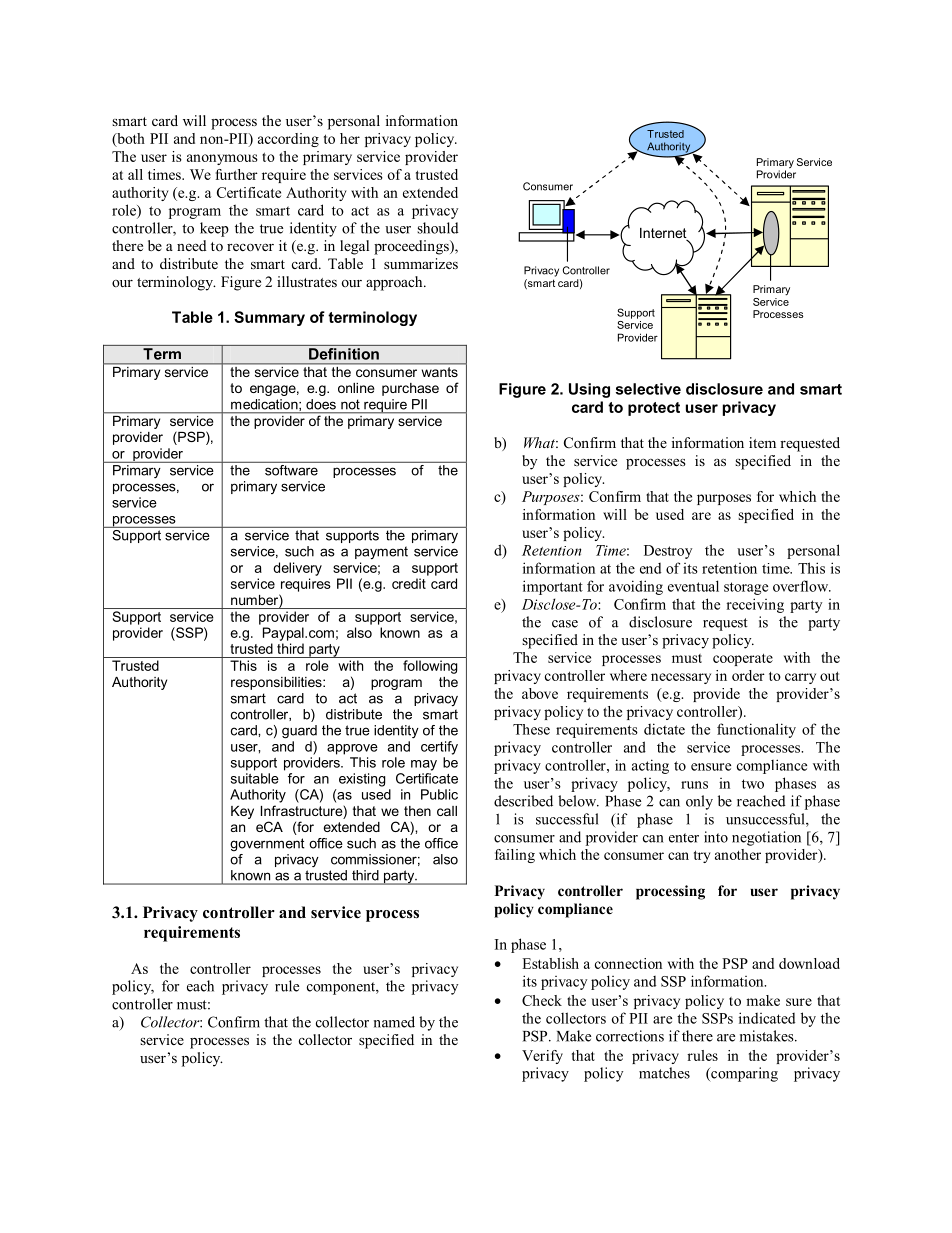  I want to click on failing, so click(515, 856).
